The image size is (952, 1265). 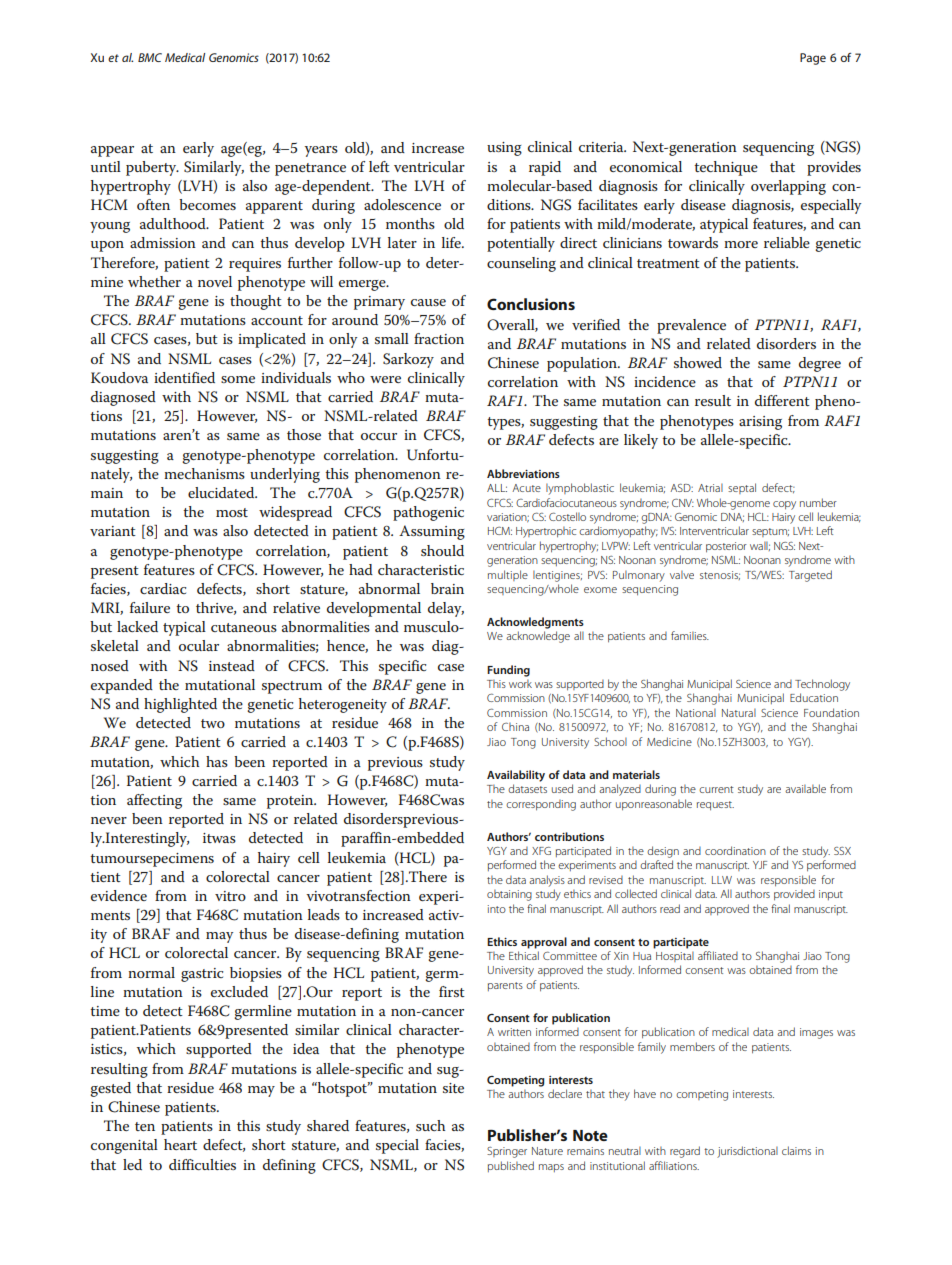 I want to click on Natural, so click(x=739, y=713).
